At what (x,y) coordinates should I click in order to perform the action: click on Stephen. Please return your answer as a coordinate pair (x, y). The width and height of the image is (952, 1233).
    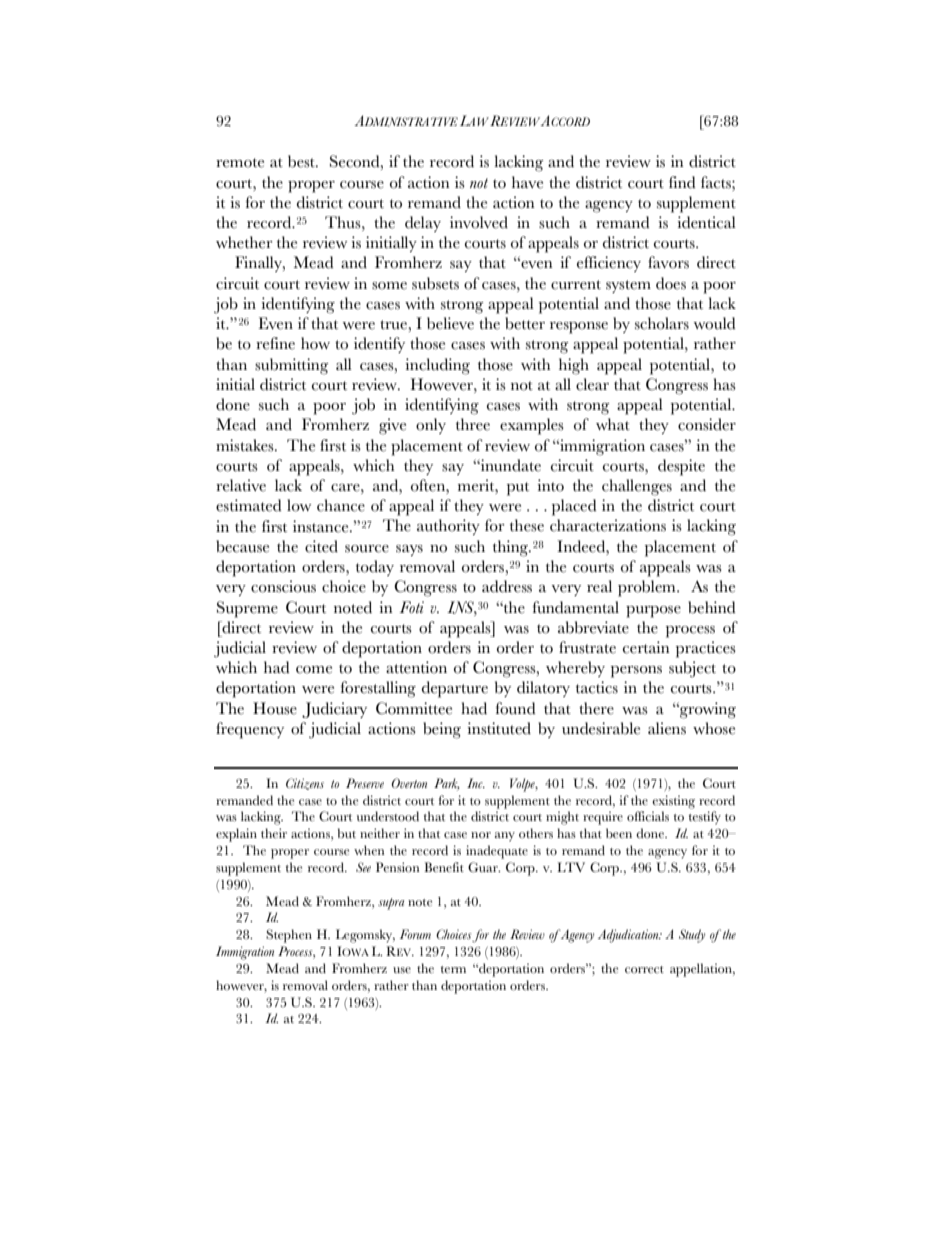
    Looking at the image, I should click on (289, 936).
